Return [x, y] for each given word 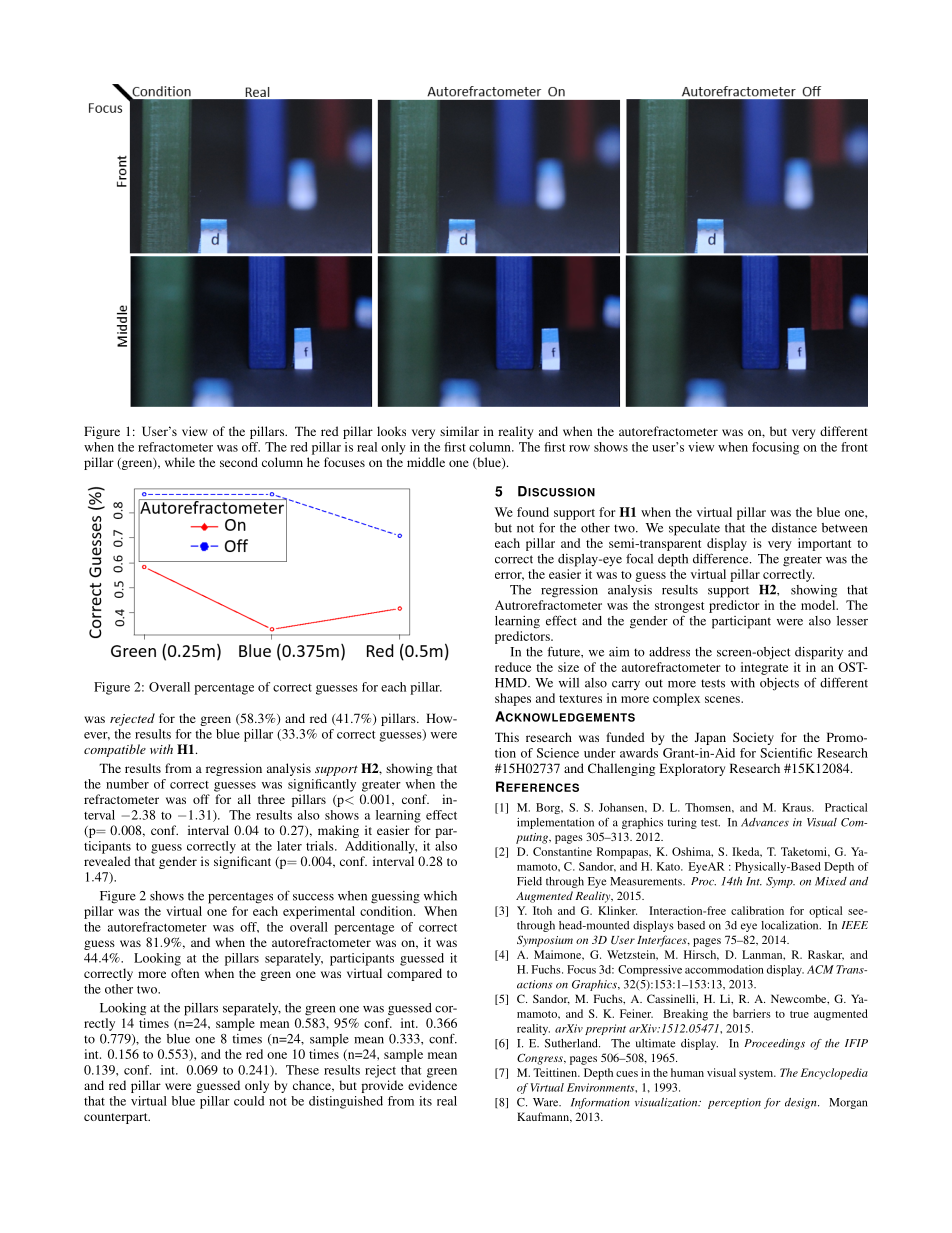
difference [722, 558]
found [533, 512]
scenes [723, 699]
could [249, 1101]
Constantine [562, 851]
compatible [115, 750]
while [180, 462]
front [854, 447]
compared [414, 974]
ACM [820, 969]
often [185, 973]
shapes [513, 699]
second [239, 462]
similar [459, 431]
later [289, 846]
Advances [765, 822]
